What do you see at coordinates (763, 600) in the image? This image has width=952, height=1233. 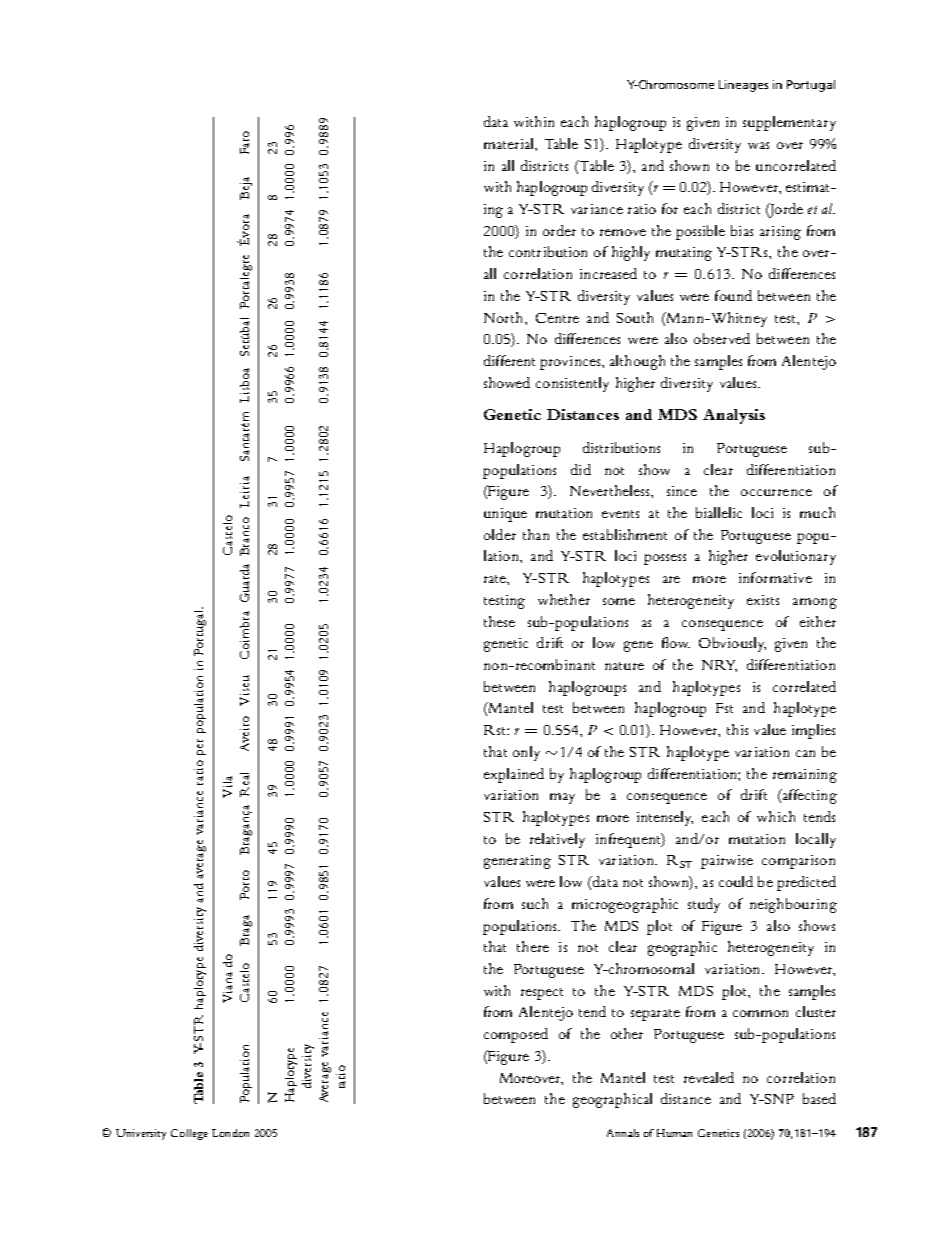 I see `exists` at bounding box center [763, 600].
